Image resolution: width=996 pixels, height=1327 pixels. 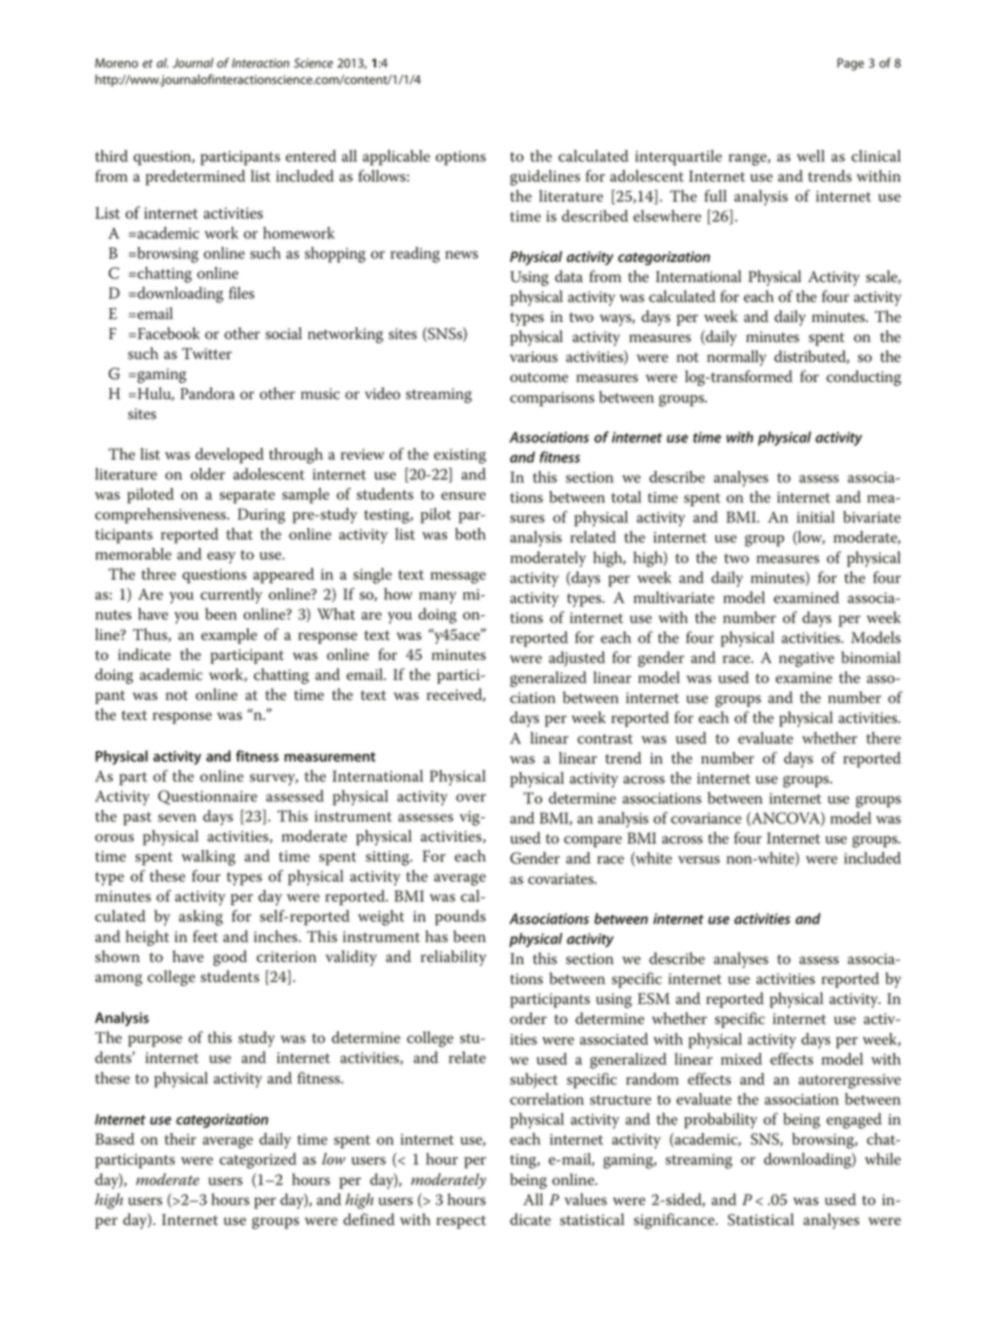 I want to click on negative, so click(x=806, y=659).
